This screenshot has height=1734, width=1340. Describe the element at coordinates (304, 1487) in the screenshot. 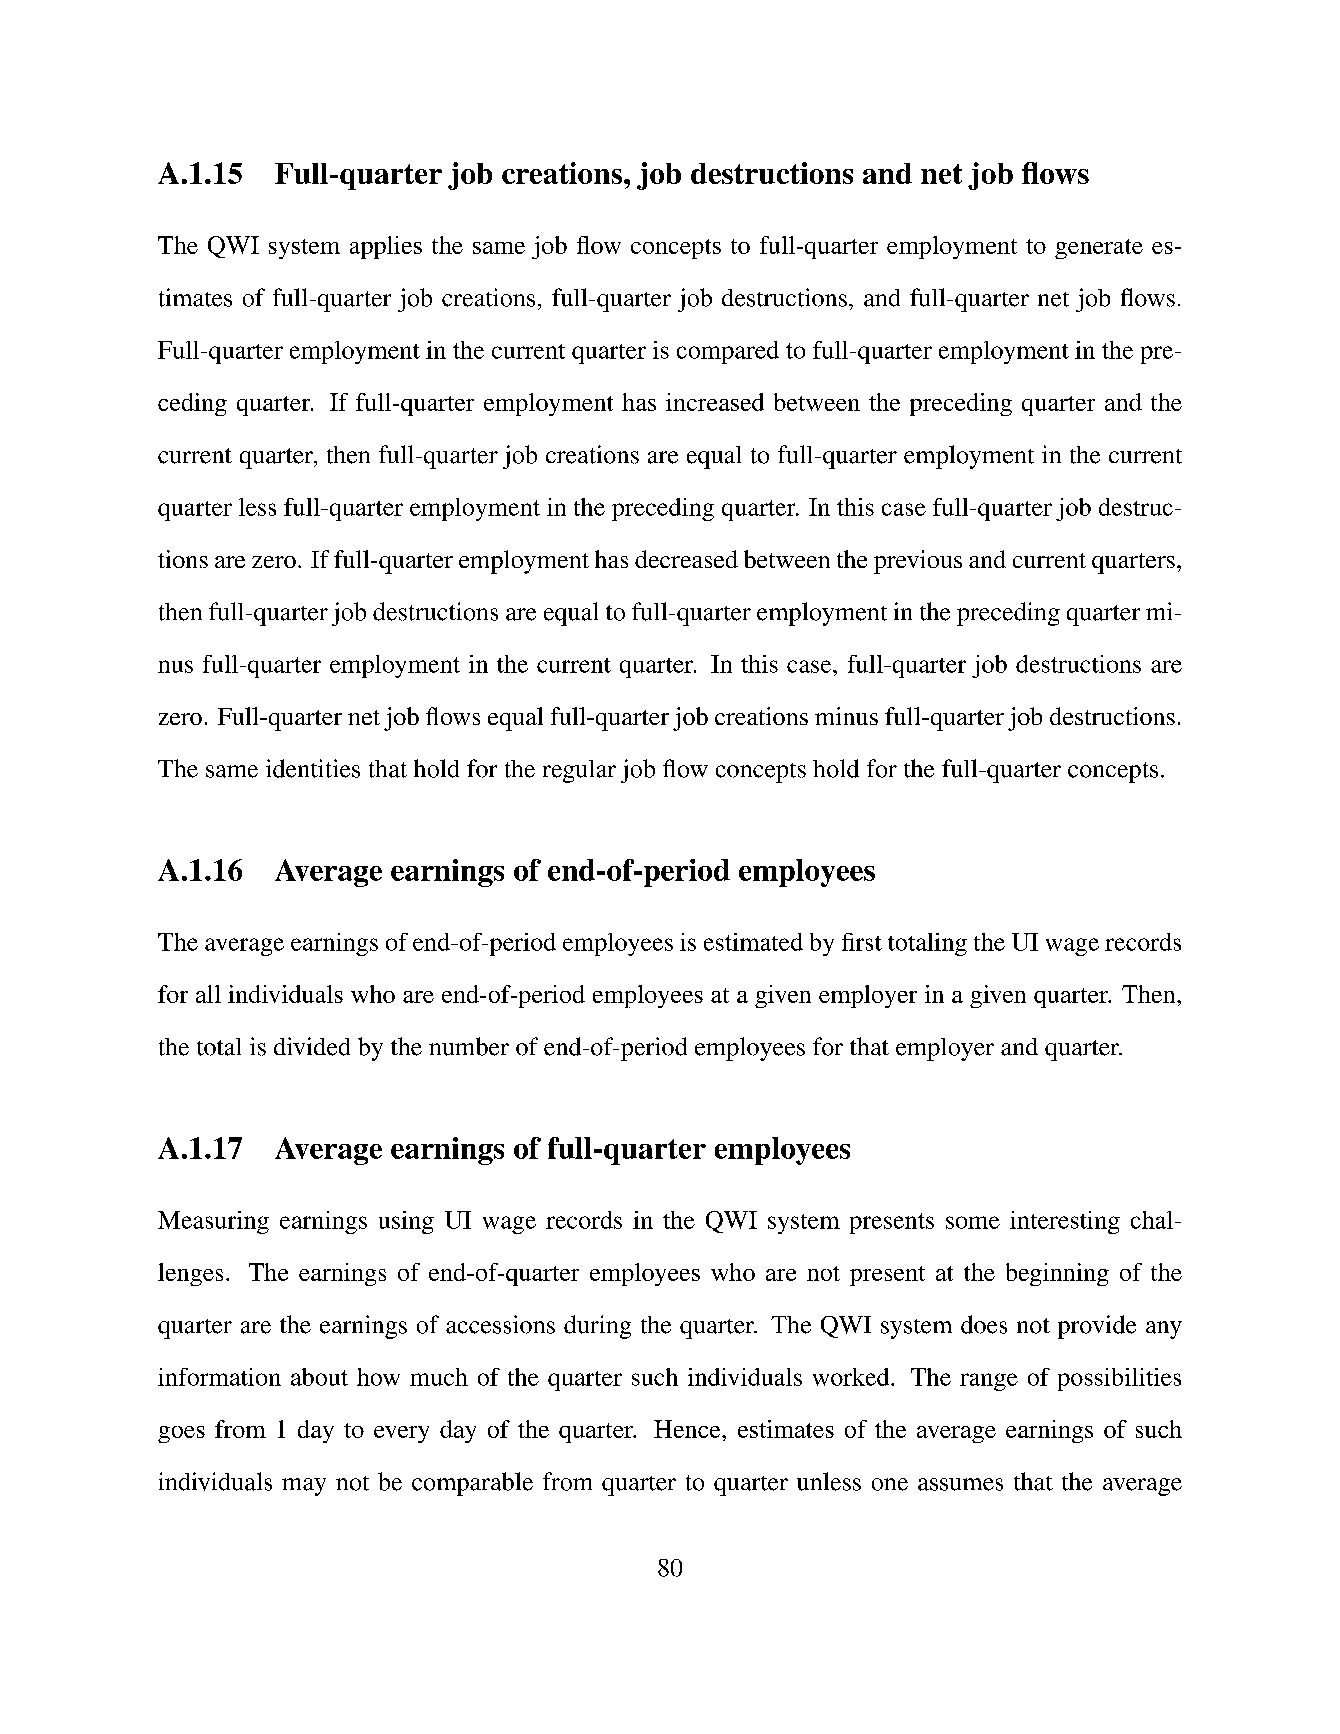

I see `may` at that location.
